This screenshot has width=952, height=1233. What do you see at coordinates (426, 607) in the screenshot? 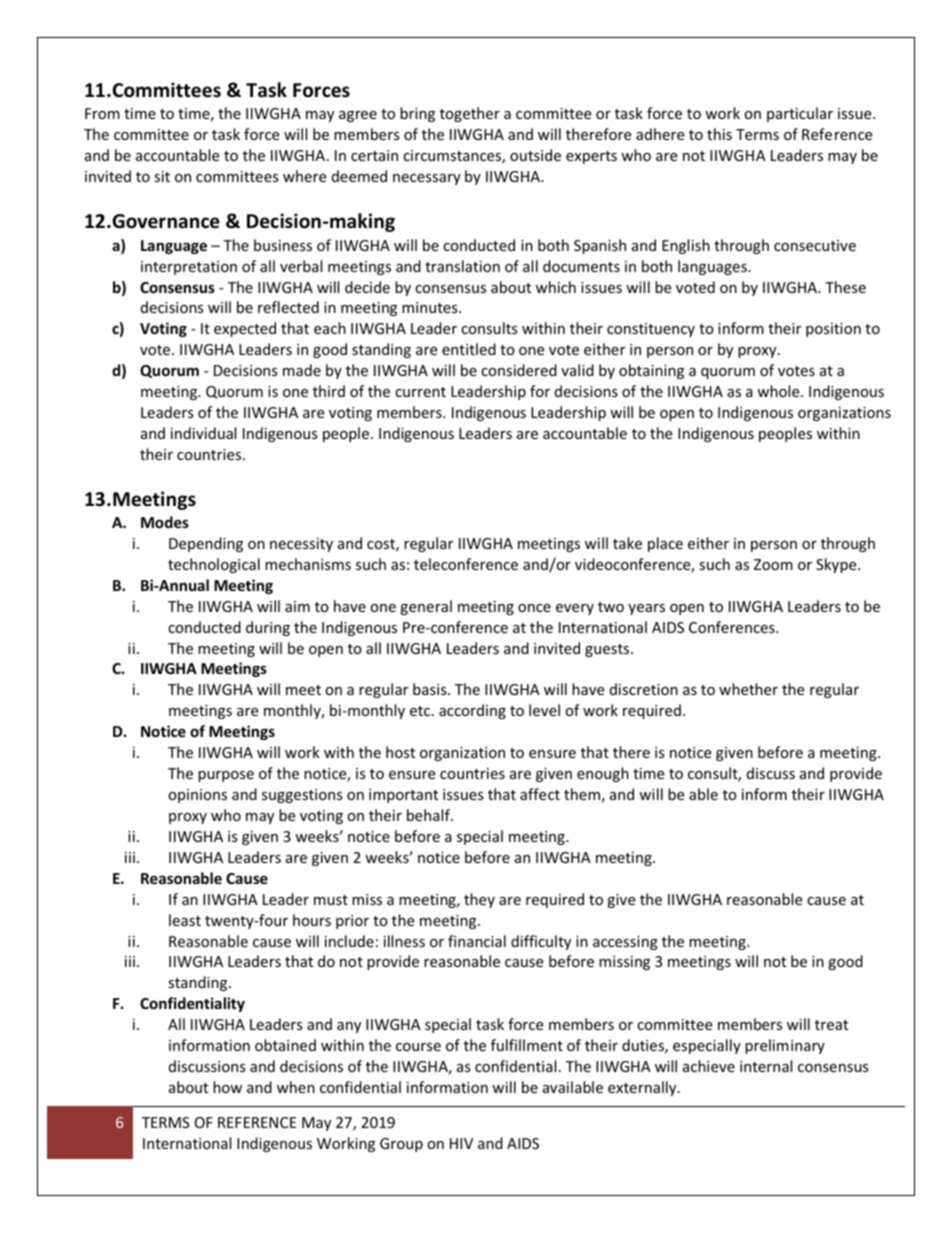
I see `general` at bounding box center [426, 607].
